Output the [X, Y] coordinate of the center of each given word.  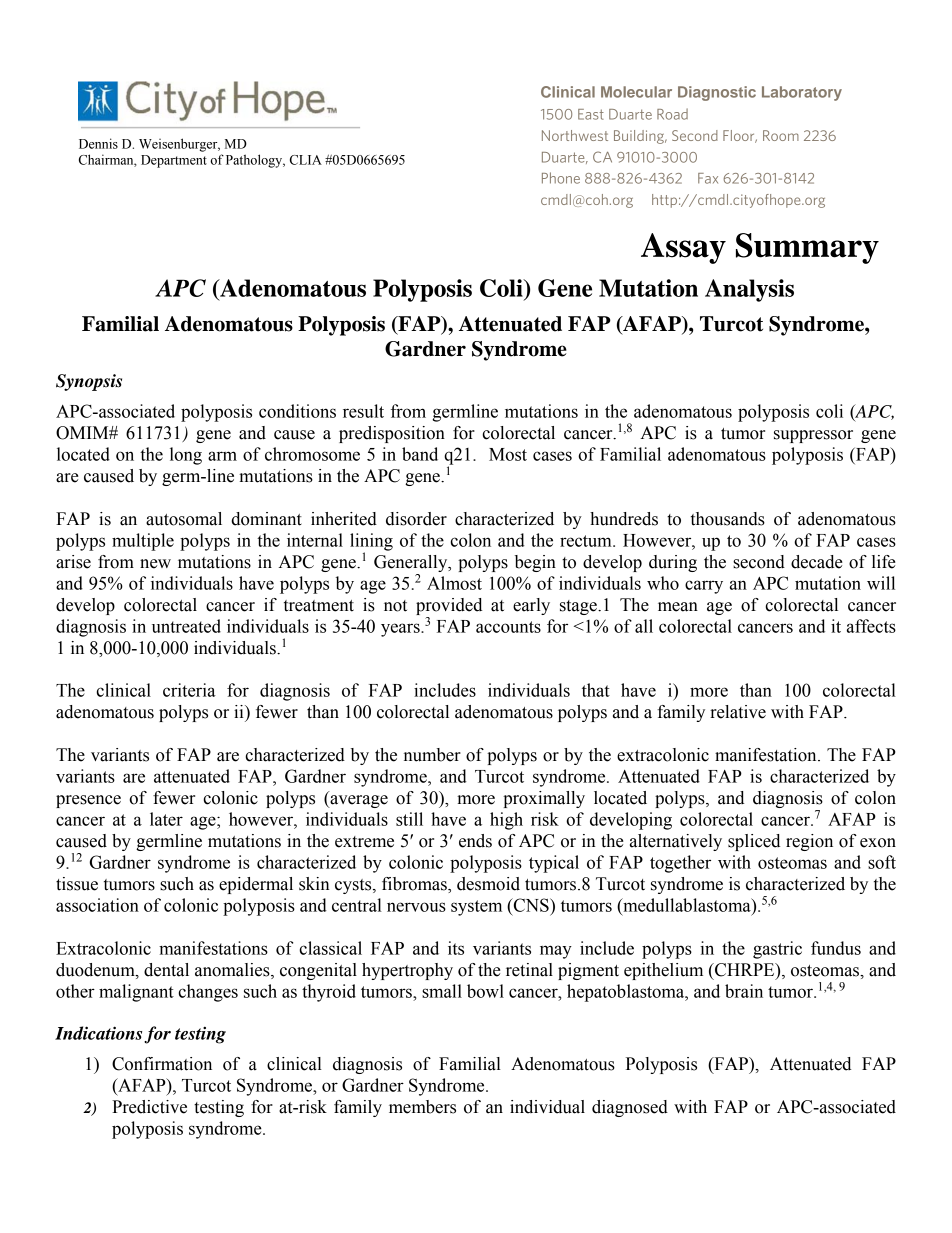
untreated [186, 626]
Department [174, 161]
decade [817, 562]
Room [781, 135]
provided [449, 606]
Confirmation [162, 1064]
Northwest [575, 135]
